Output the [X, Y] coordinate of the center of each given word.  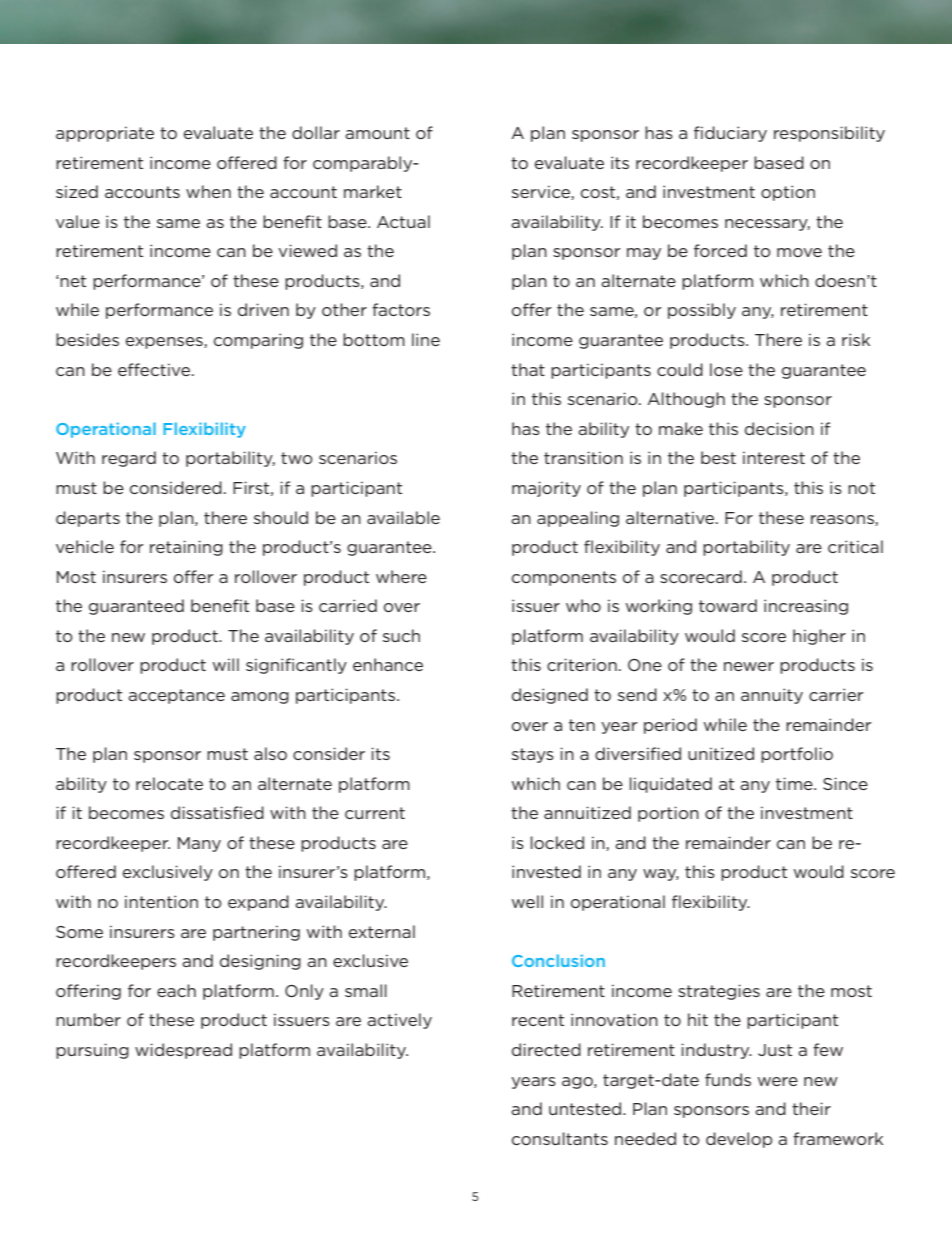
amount [377, 133]
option [788, 193]
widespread [183, 1051]
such [401, 635]
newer [749, 666]
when [208, 191]
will [226, 664]
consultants [560, 1138]
